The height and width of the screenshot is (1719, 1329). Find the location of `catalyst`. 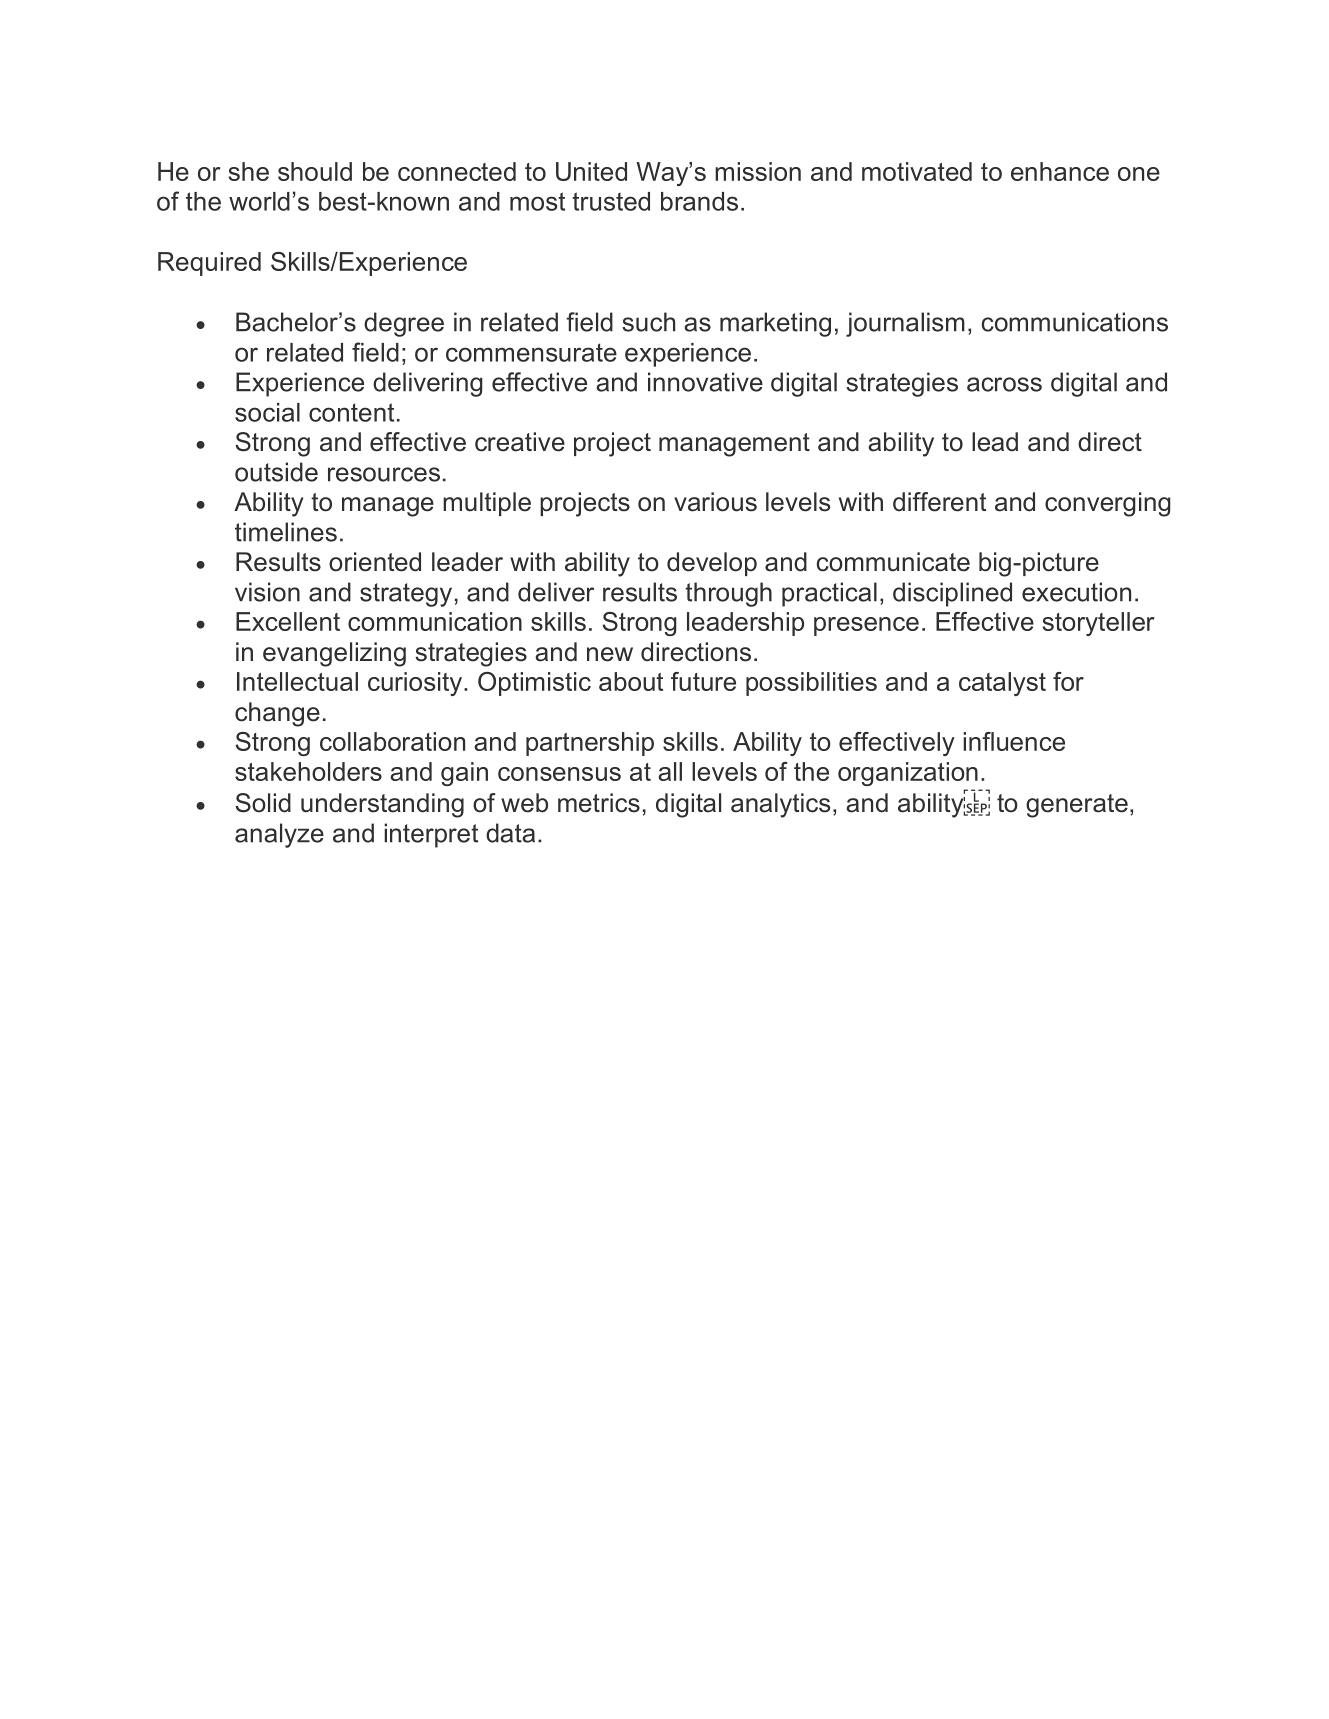

catalyst is located at coordinates (1002, 684).
